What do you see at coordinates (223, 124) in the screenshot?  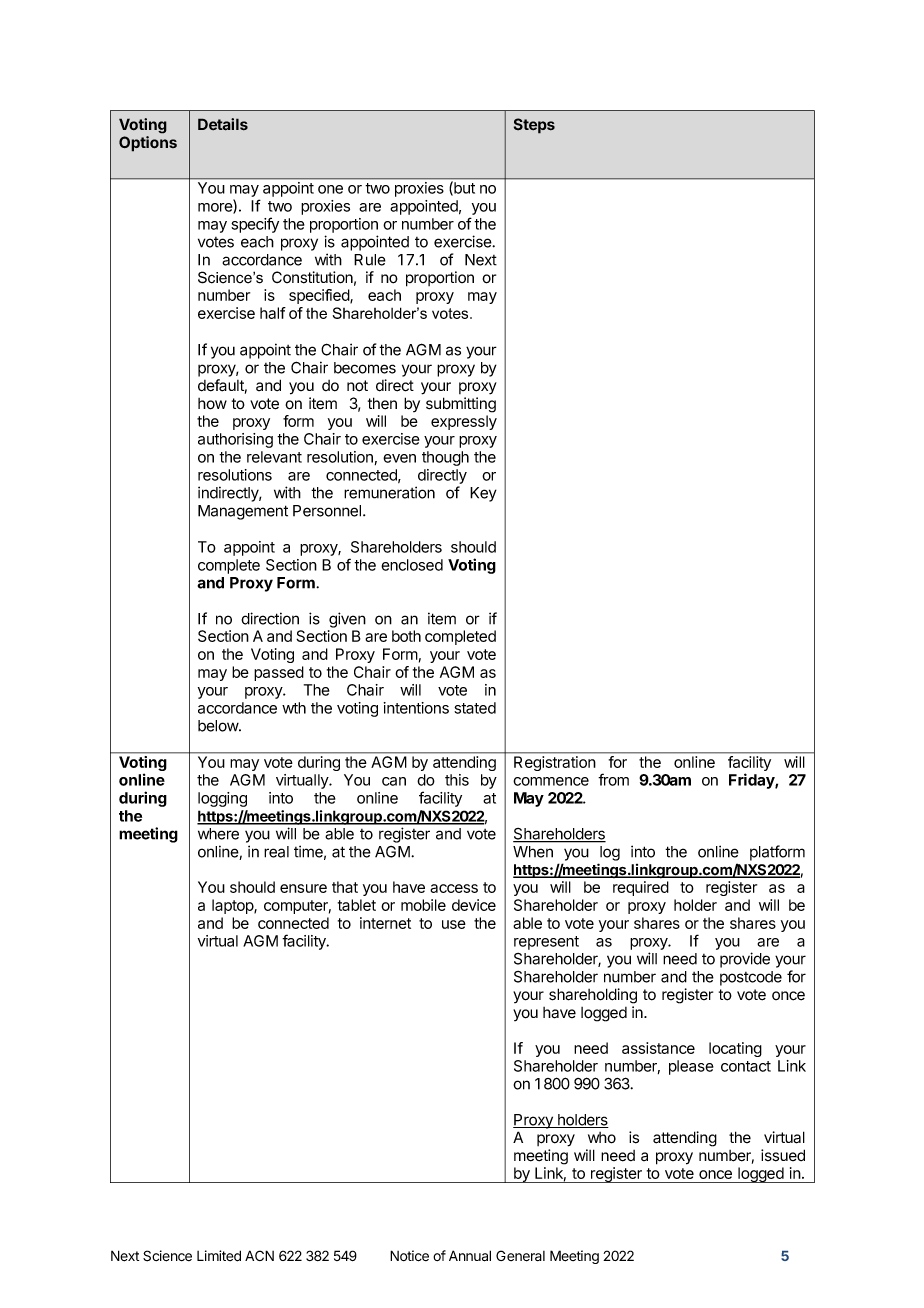 I see `Details` at bounding box center [223, 124].
